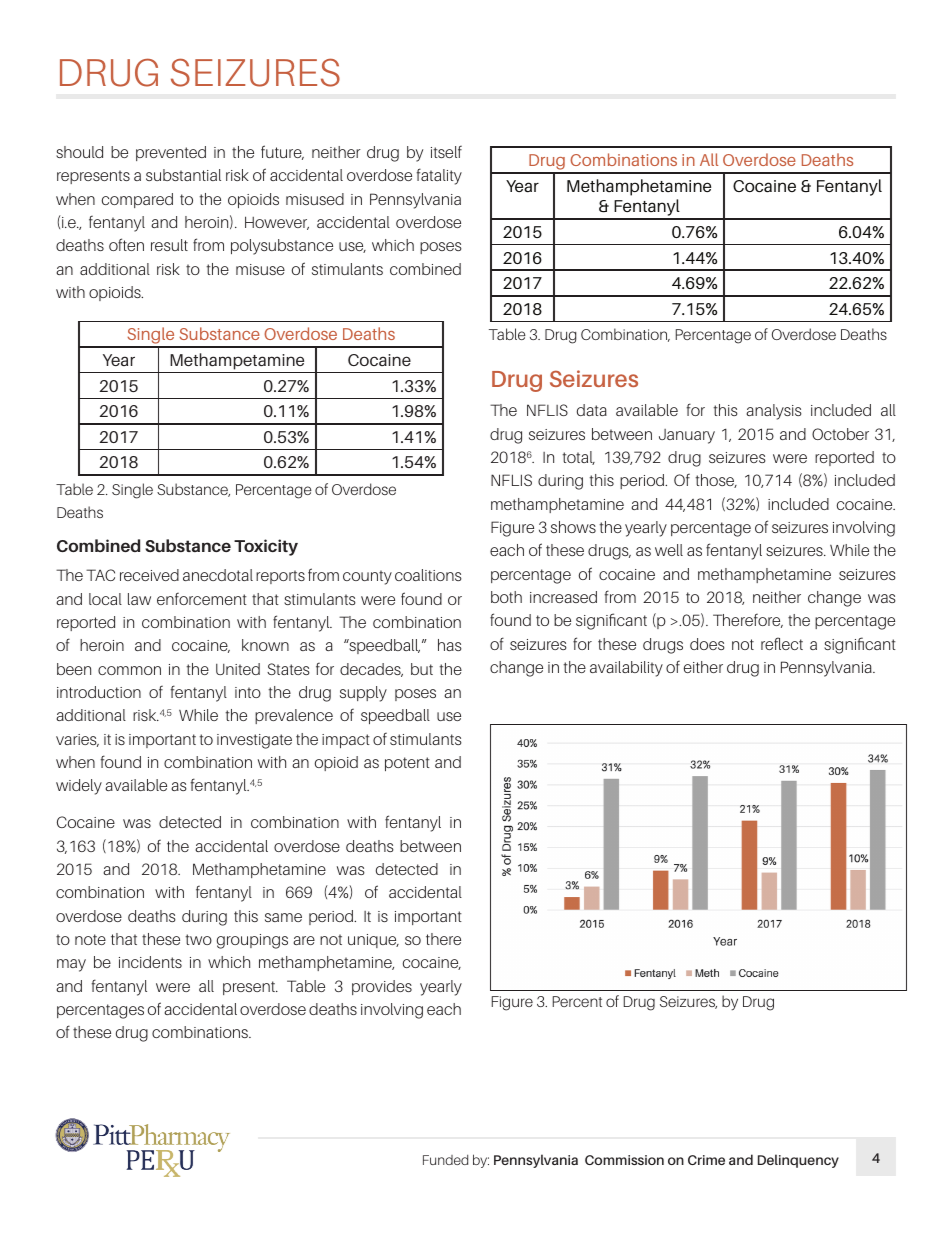  Describe the element at coordinates (439, 176) in the screenshot. I see `fatality` at that location.
